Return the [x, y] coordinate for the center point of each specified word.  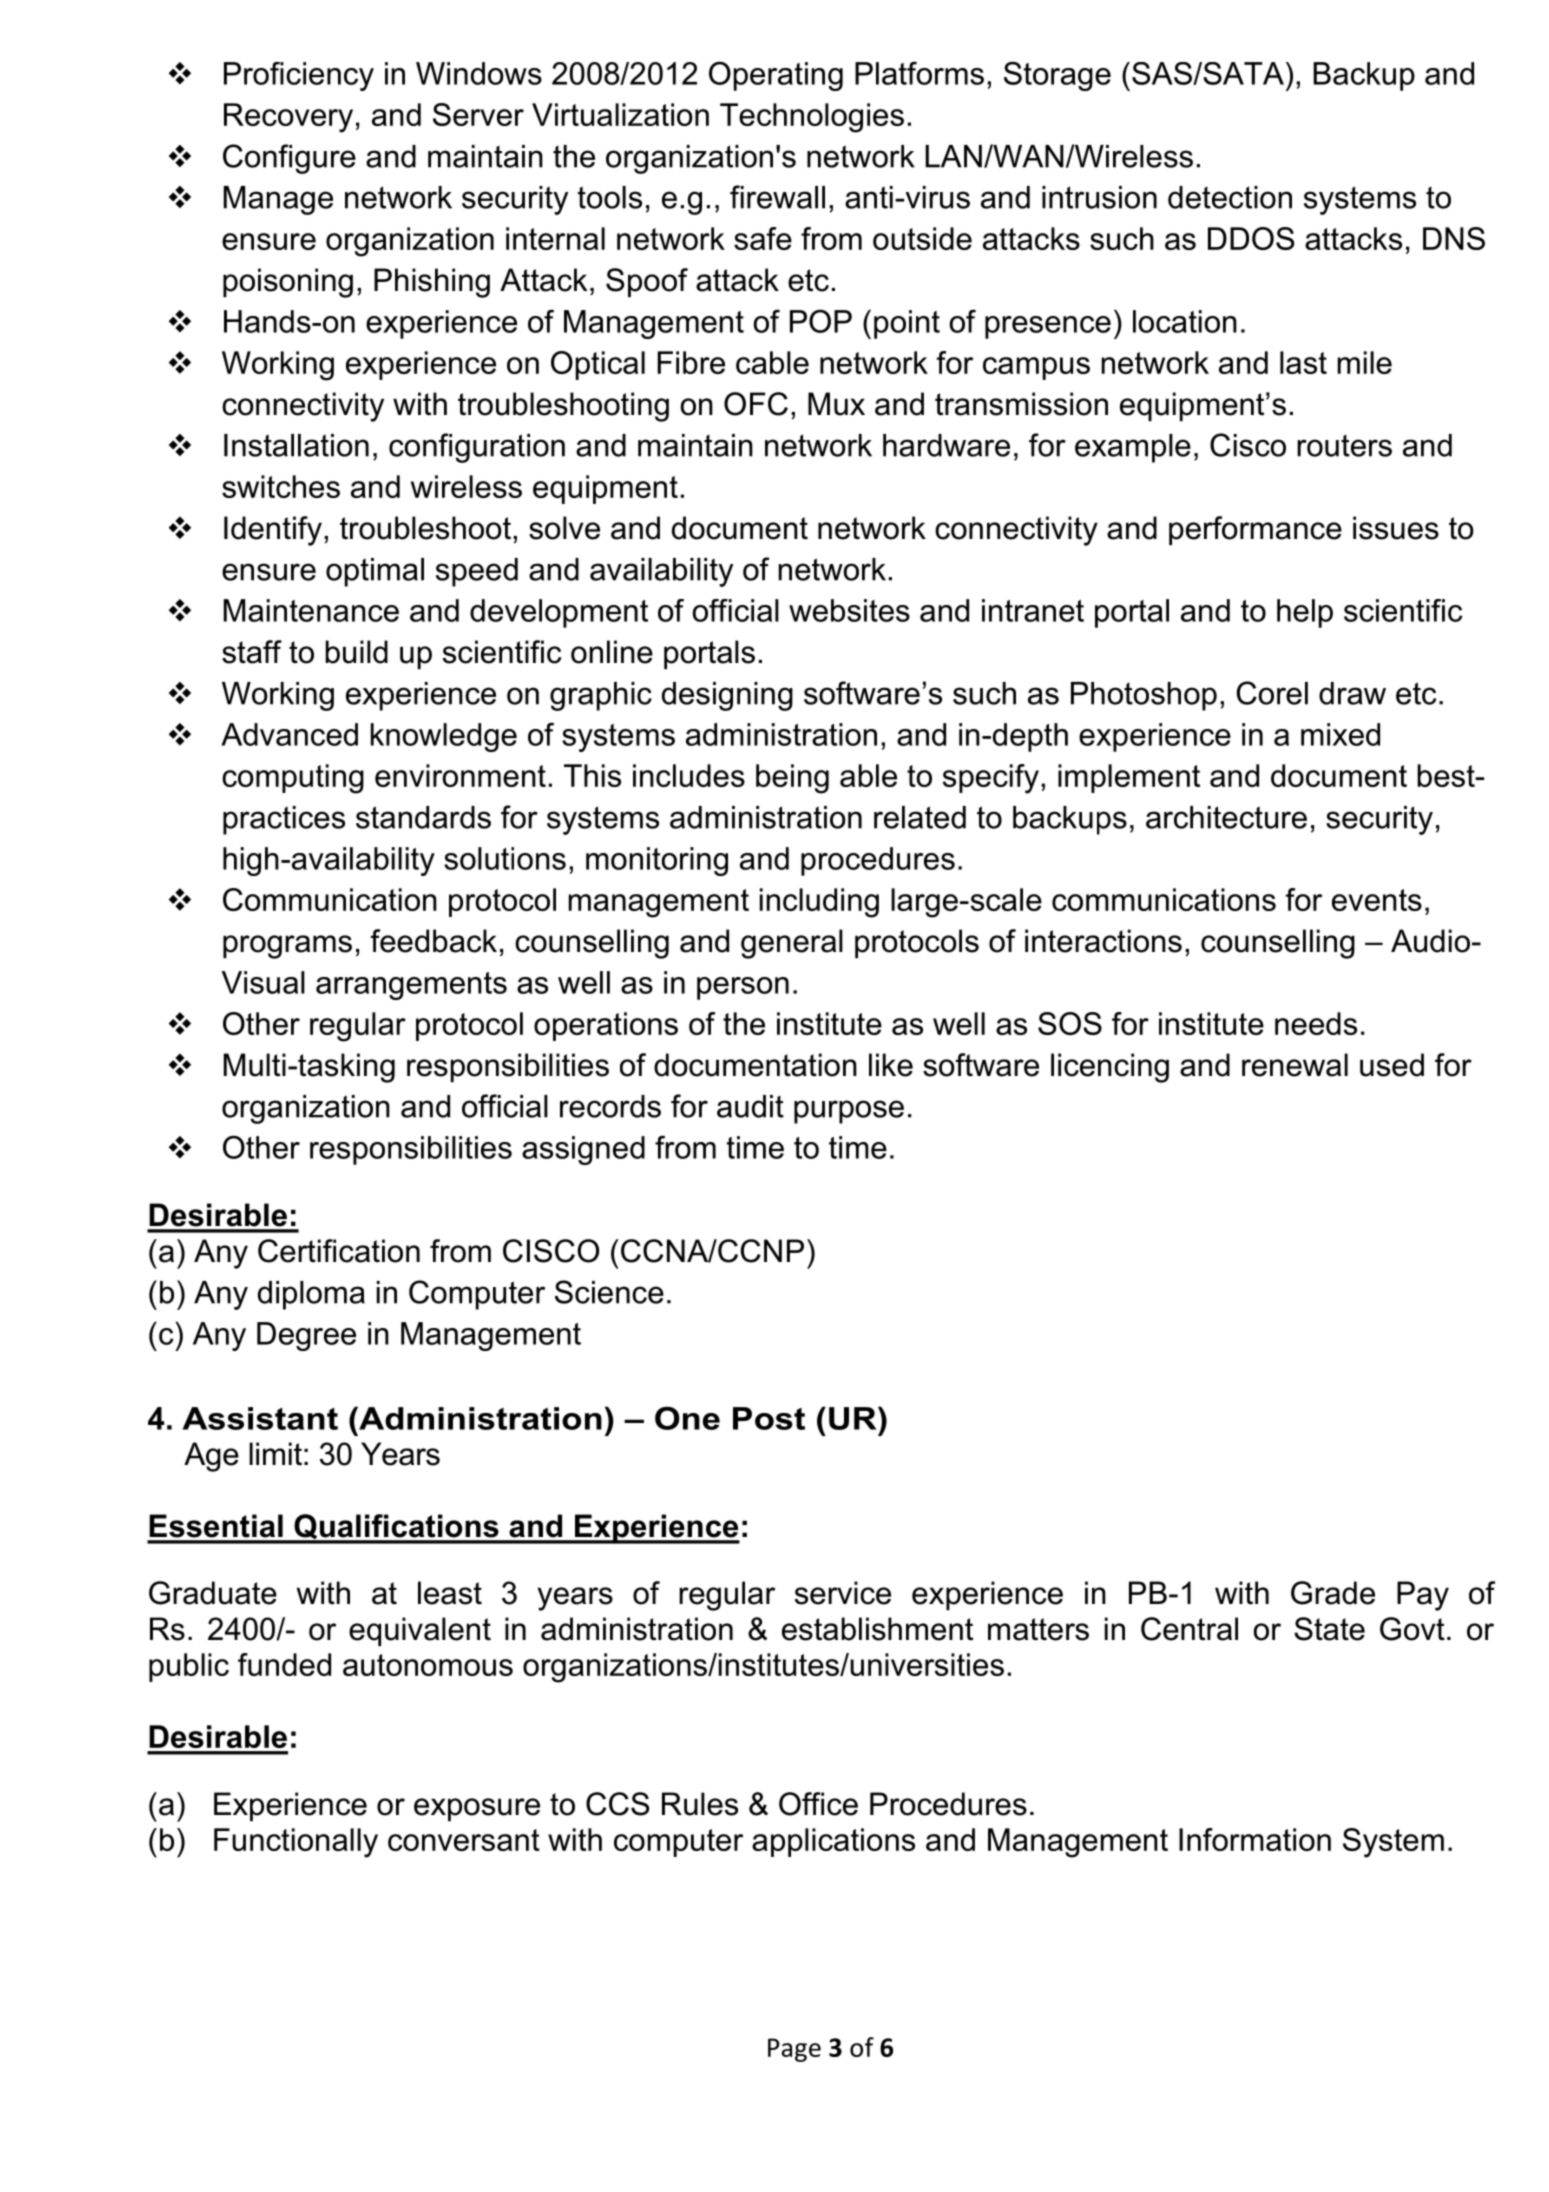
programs [287, 947]
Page [794, 2050]
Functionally [296, 1843]
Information [1255, 1839]
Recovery [288, 118]
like [891, 1065]
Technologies [812, 118]
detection [1230, 197]
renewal [1295, 1065]
